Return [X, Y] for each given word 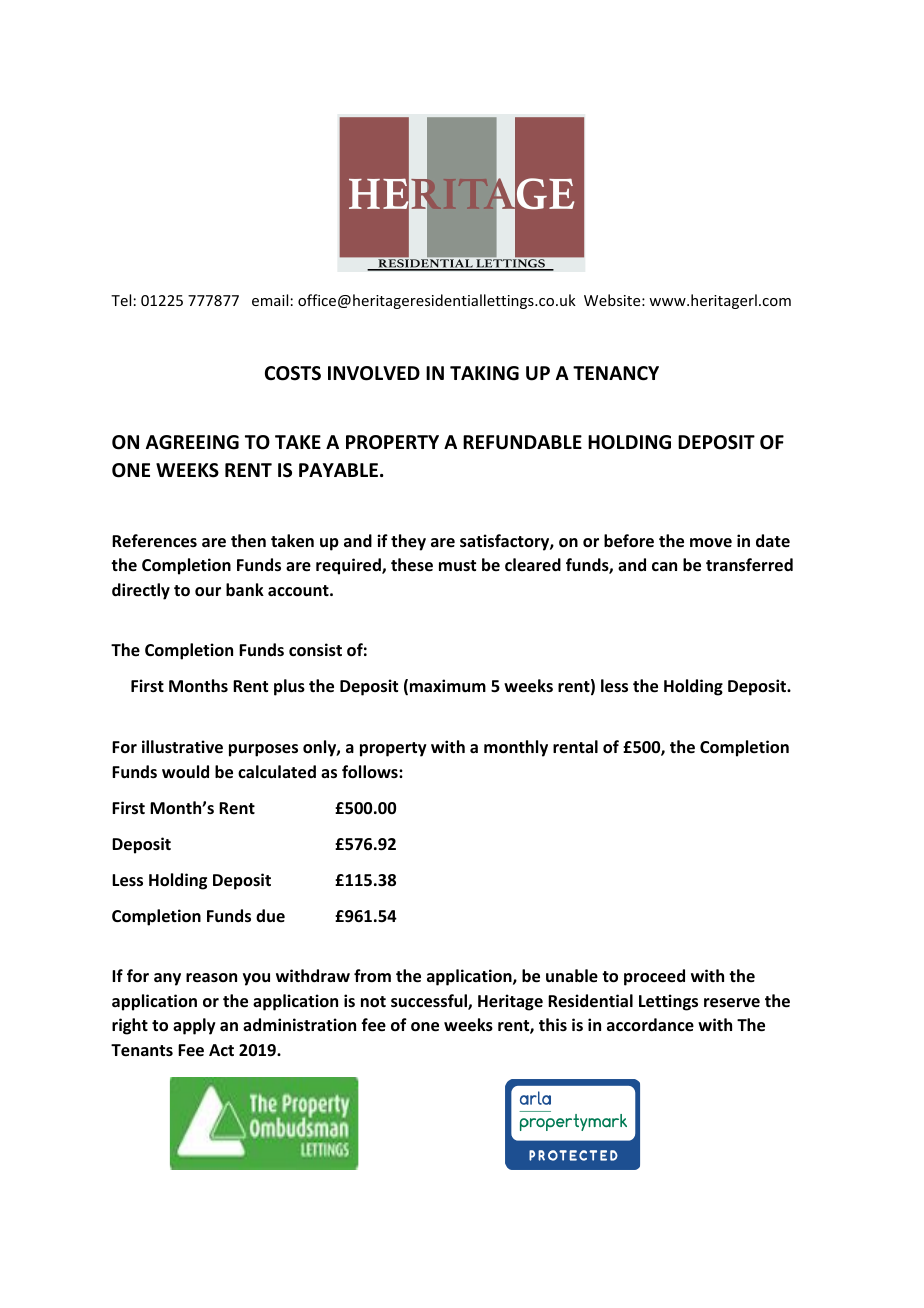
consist [315, 650]
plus [289, 687]
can [664, 566]
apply [194, 1026]
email [270, 300]
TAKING [484, 373]
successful [430, 1002]
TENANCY [616, 373]
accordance [650, 1025]
